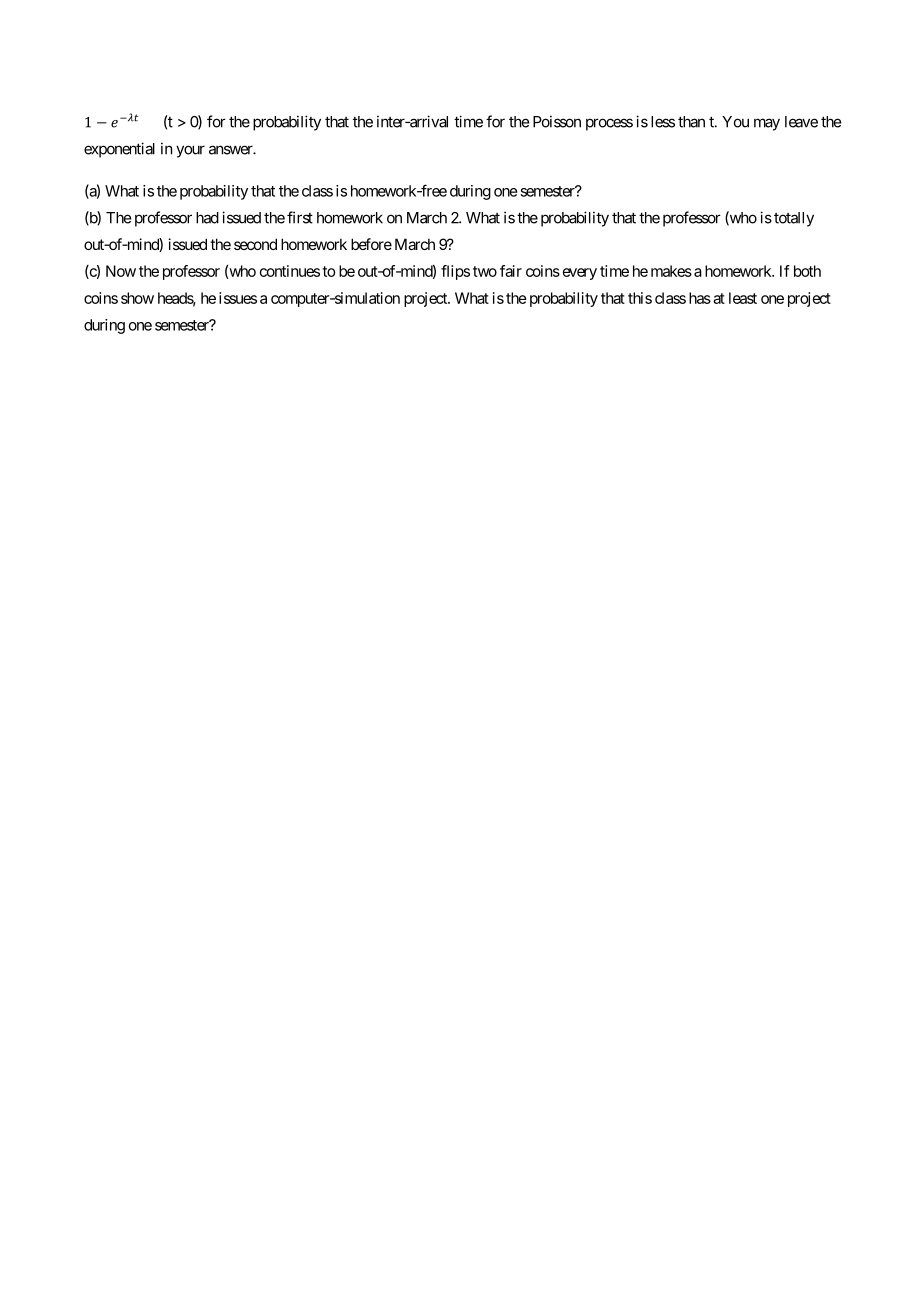 This screenshot has height=1308, width=924. What do you see at coordinates (300, 217) in the screenshot?
I see `first` at bounding box center [300, 217].
